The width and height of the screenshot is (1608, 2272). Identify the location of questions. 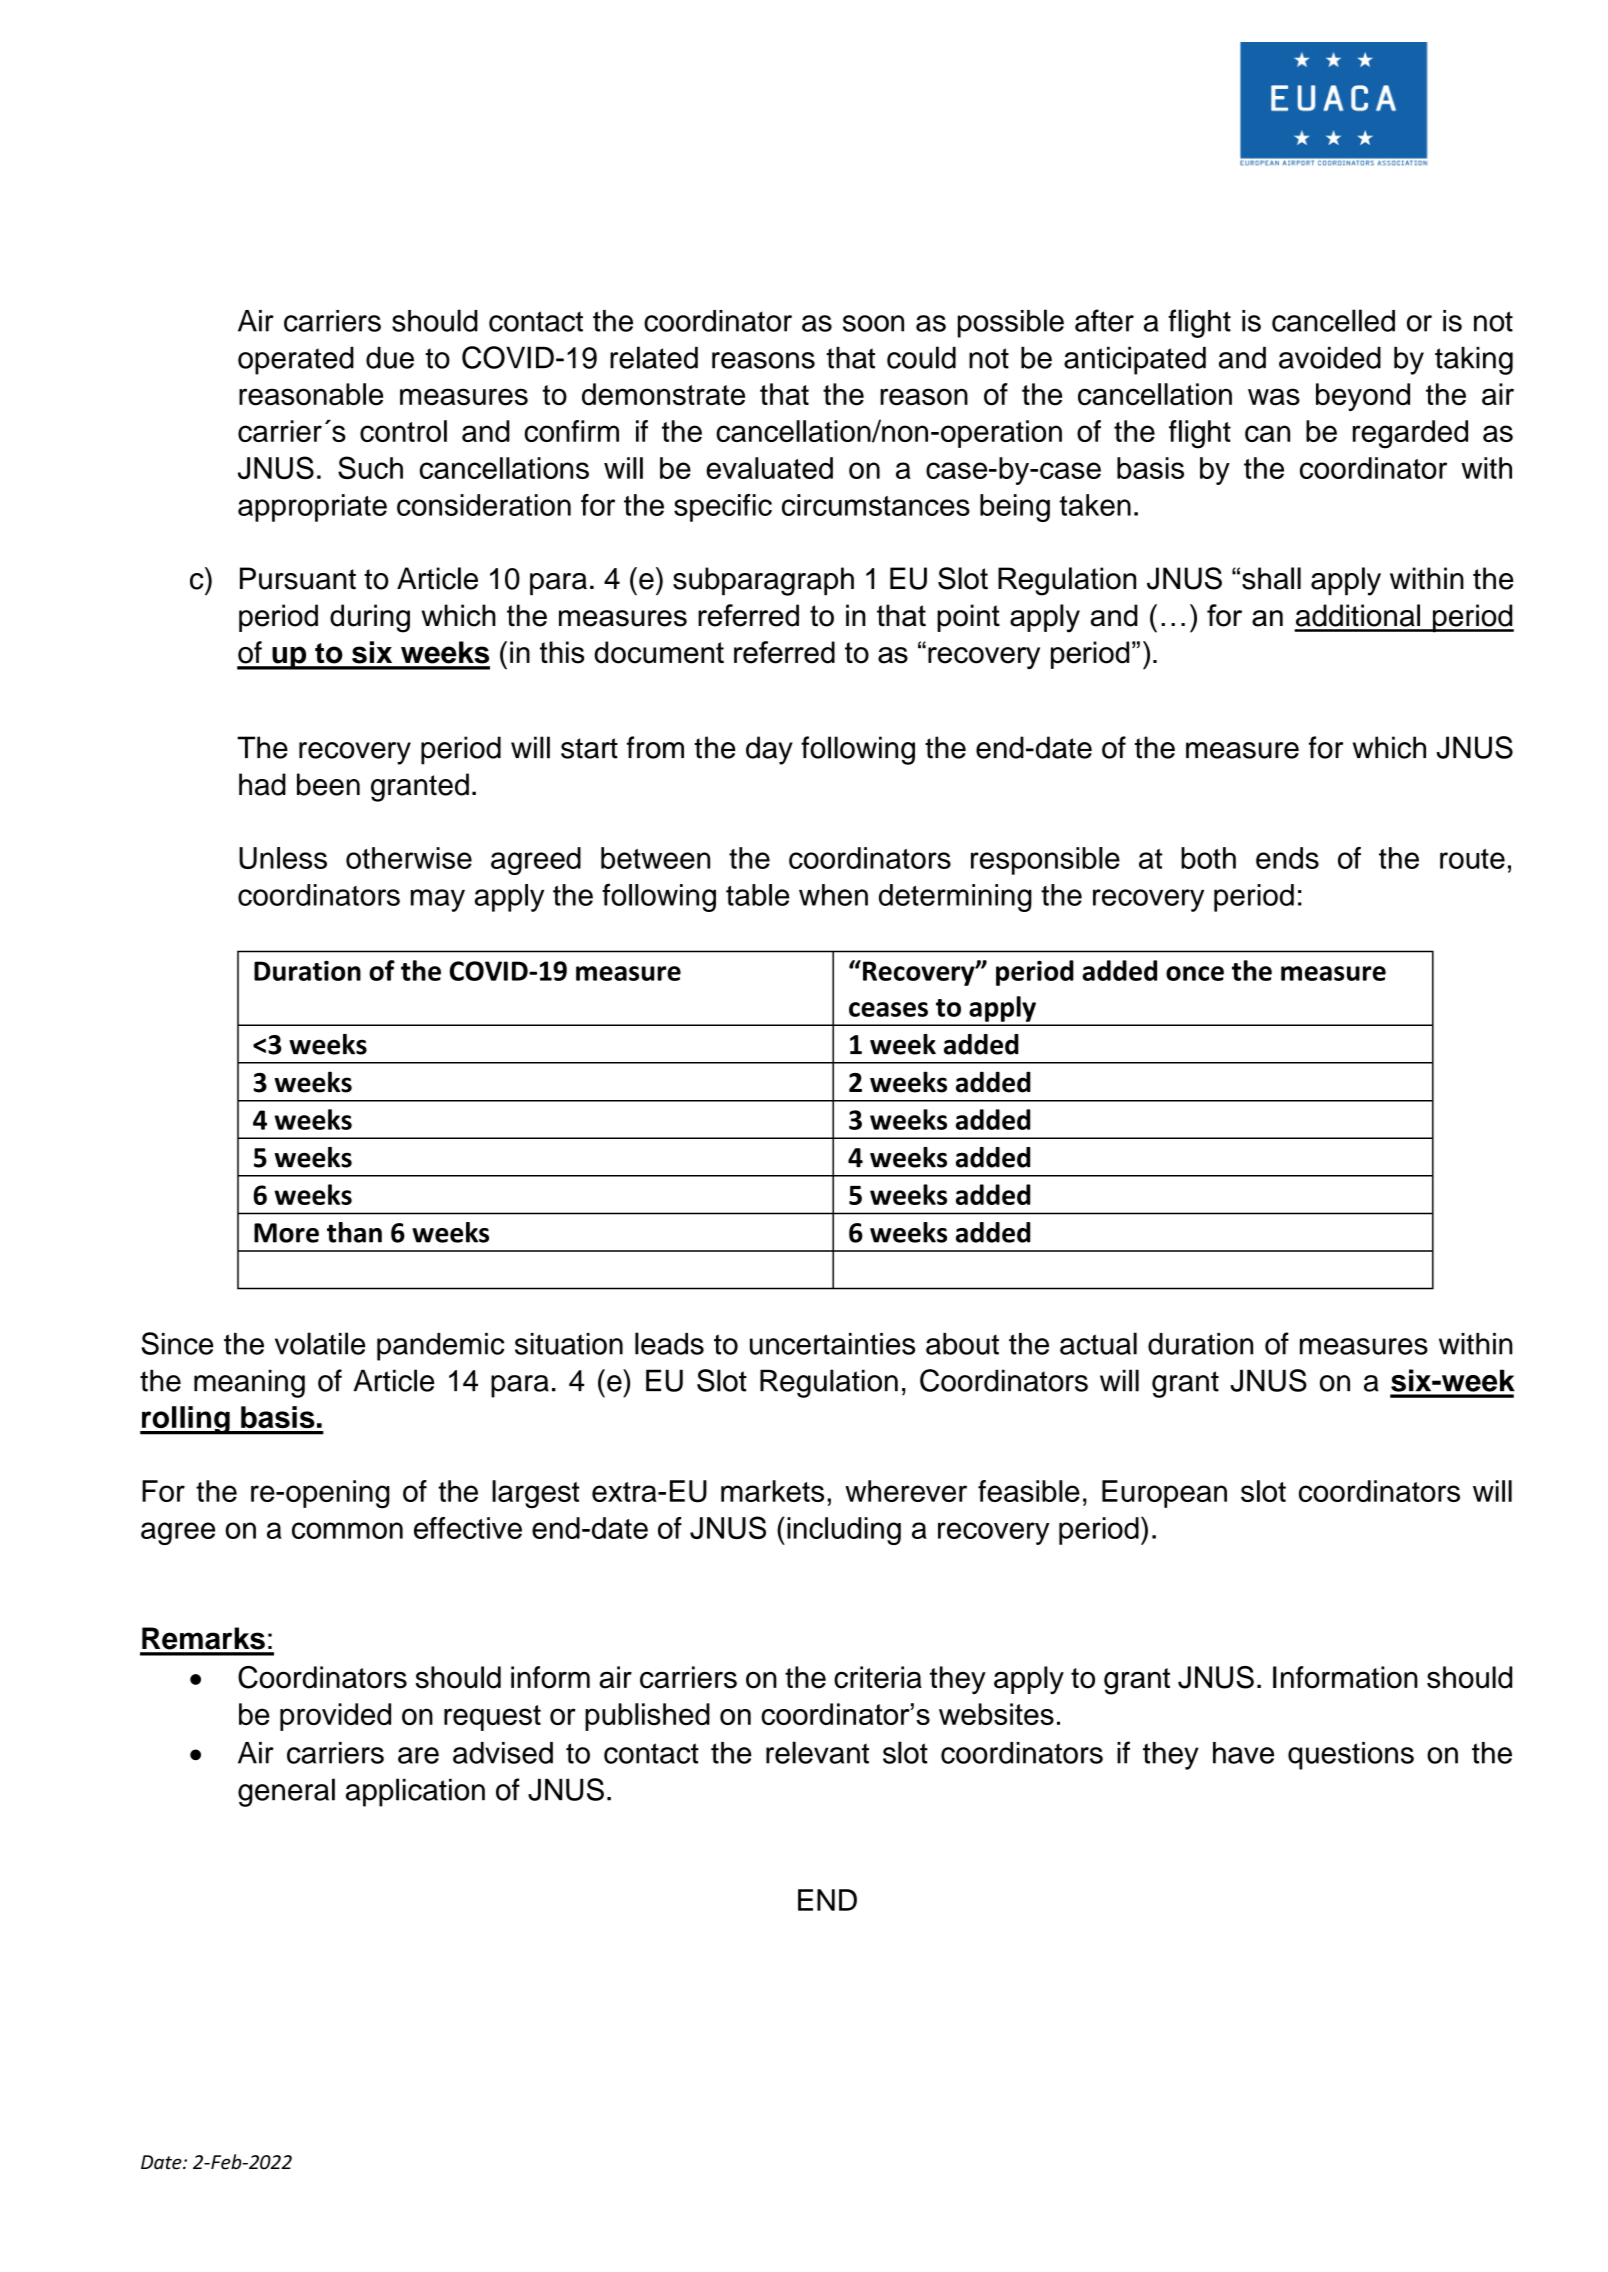
(1351, 1756).
